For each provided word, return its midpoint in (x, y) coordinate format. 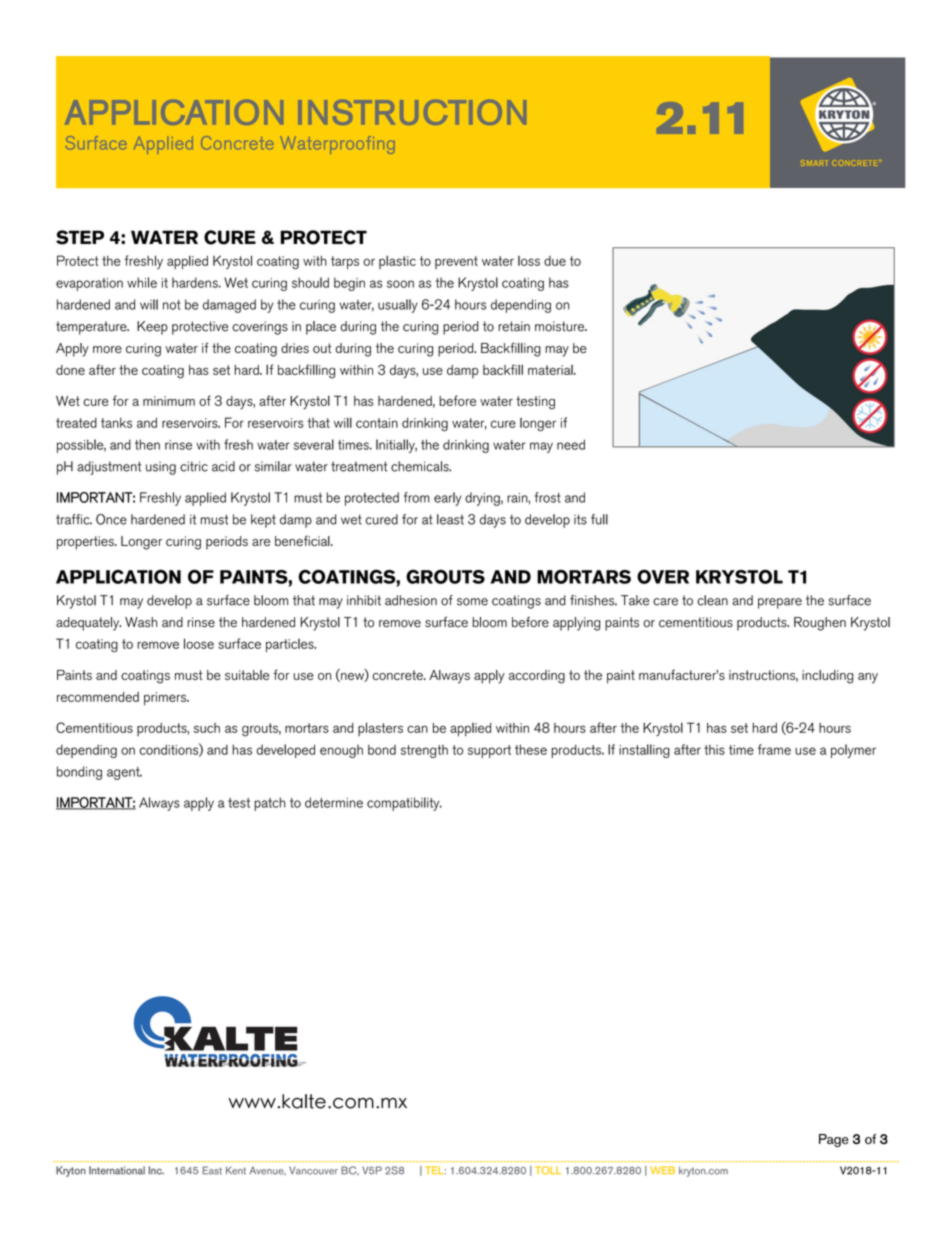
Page (833, 1140)
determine (334, 802)
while (142, 282)
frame (774, 749)
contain (377, 423)
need (571, 444)
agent (124, 773)
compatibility (404, 804)
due (555, 261)
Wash (141, 622)
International (117, 1170)
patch (270, 804)
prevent (456, 262)
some (472, 602)
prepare (780, 603)
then (147, 444)
